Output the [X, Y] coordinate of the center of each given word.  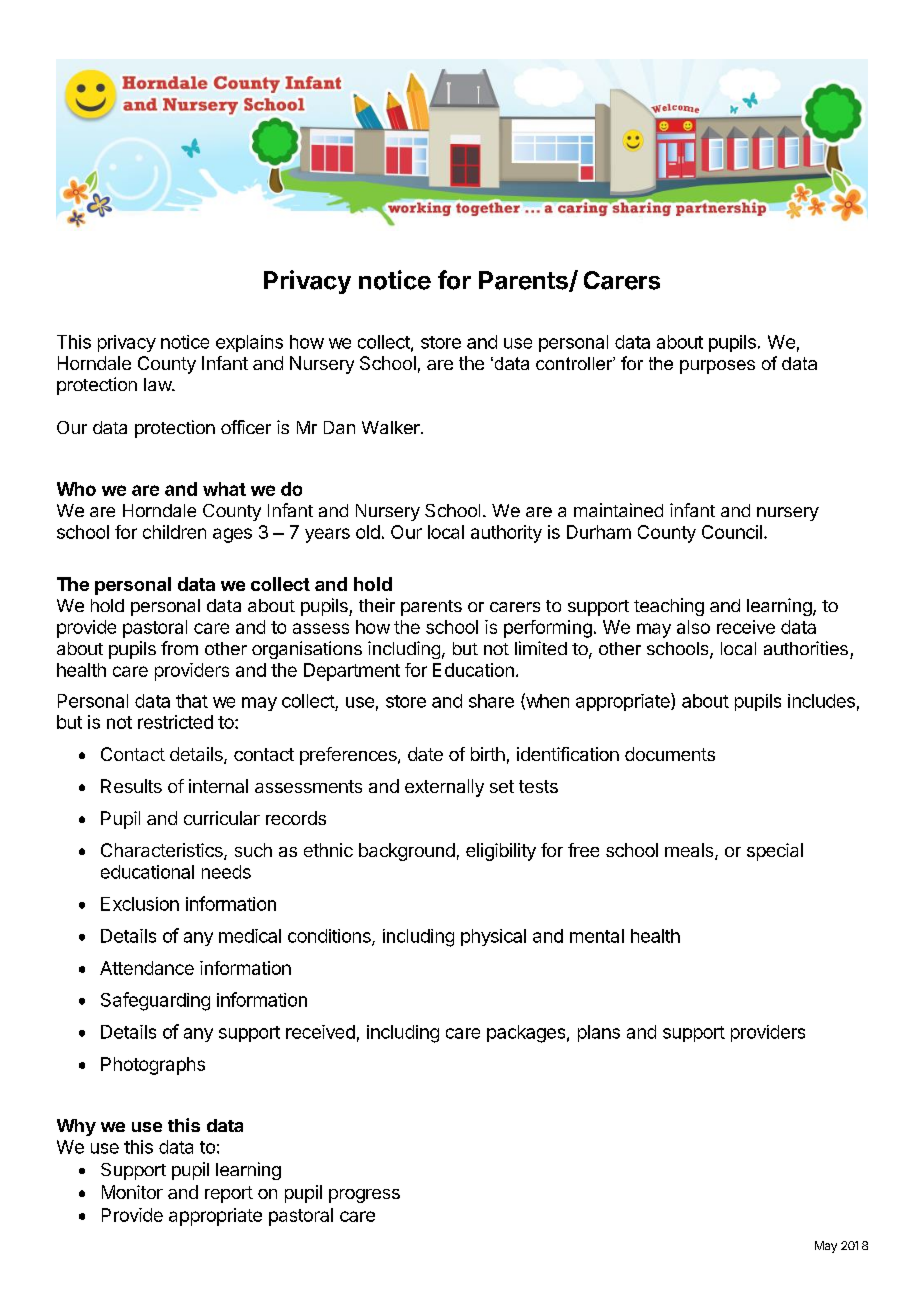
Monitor [132, 1192]
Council [732, 532]
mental [597, 936]
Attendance [147, 968]
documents [670, 754]
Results [131, 786]
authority [506, 534]
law [158, 384]
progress [364, 1196]
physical [493, 937]
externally [444, 788]
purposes [717, 367]
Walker [392, 427]
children [174, 532]
